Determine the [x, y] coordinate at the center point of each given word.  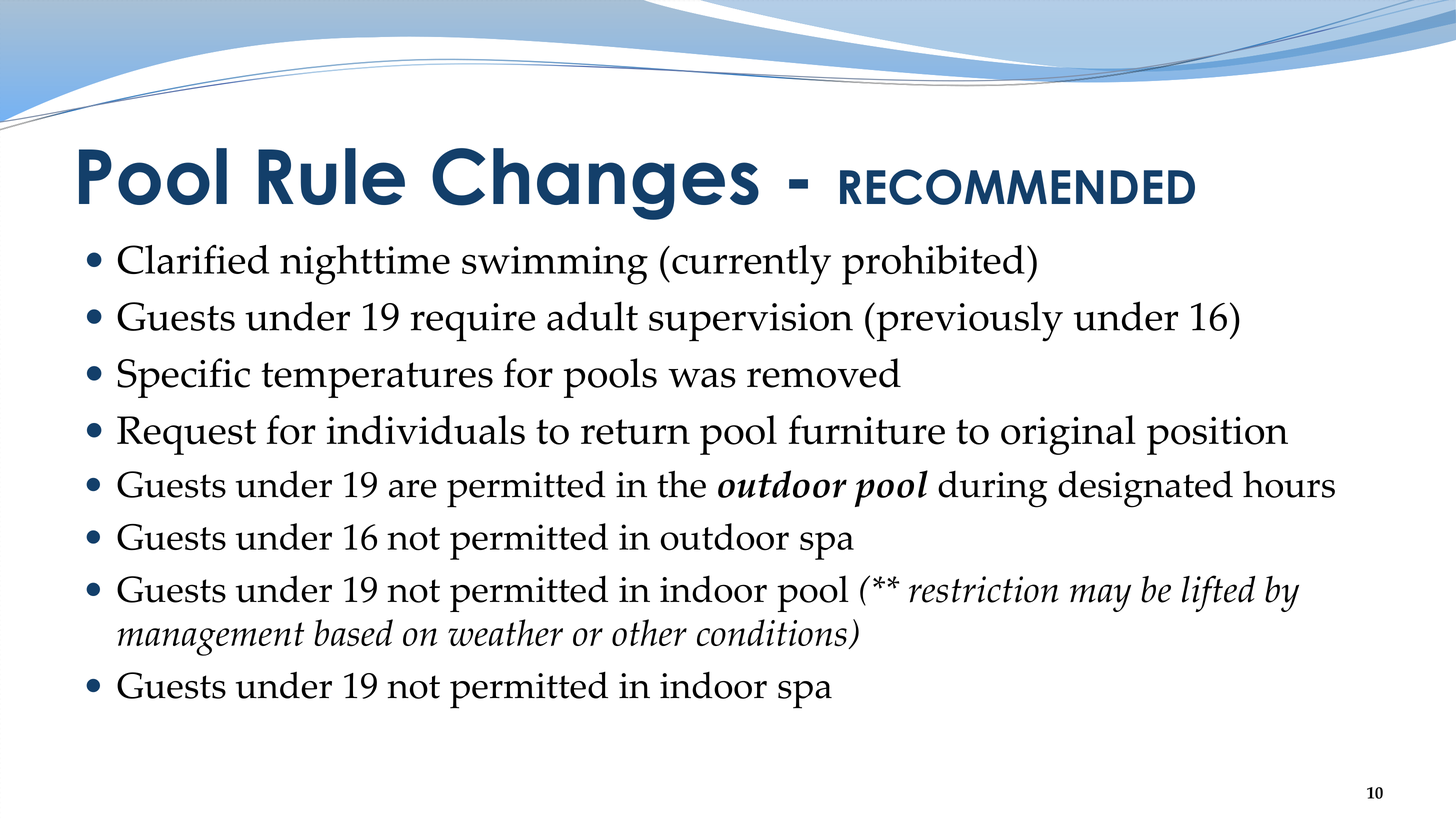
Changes [595, 184]
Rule [331, 176]
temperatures [377, 380]
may [1100, 598]
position [1217, 435]
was [702, 378]
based [353, 633]
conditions [773, 634]
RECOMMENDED [1017, 187]
